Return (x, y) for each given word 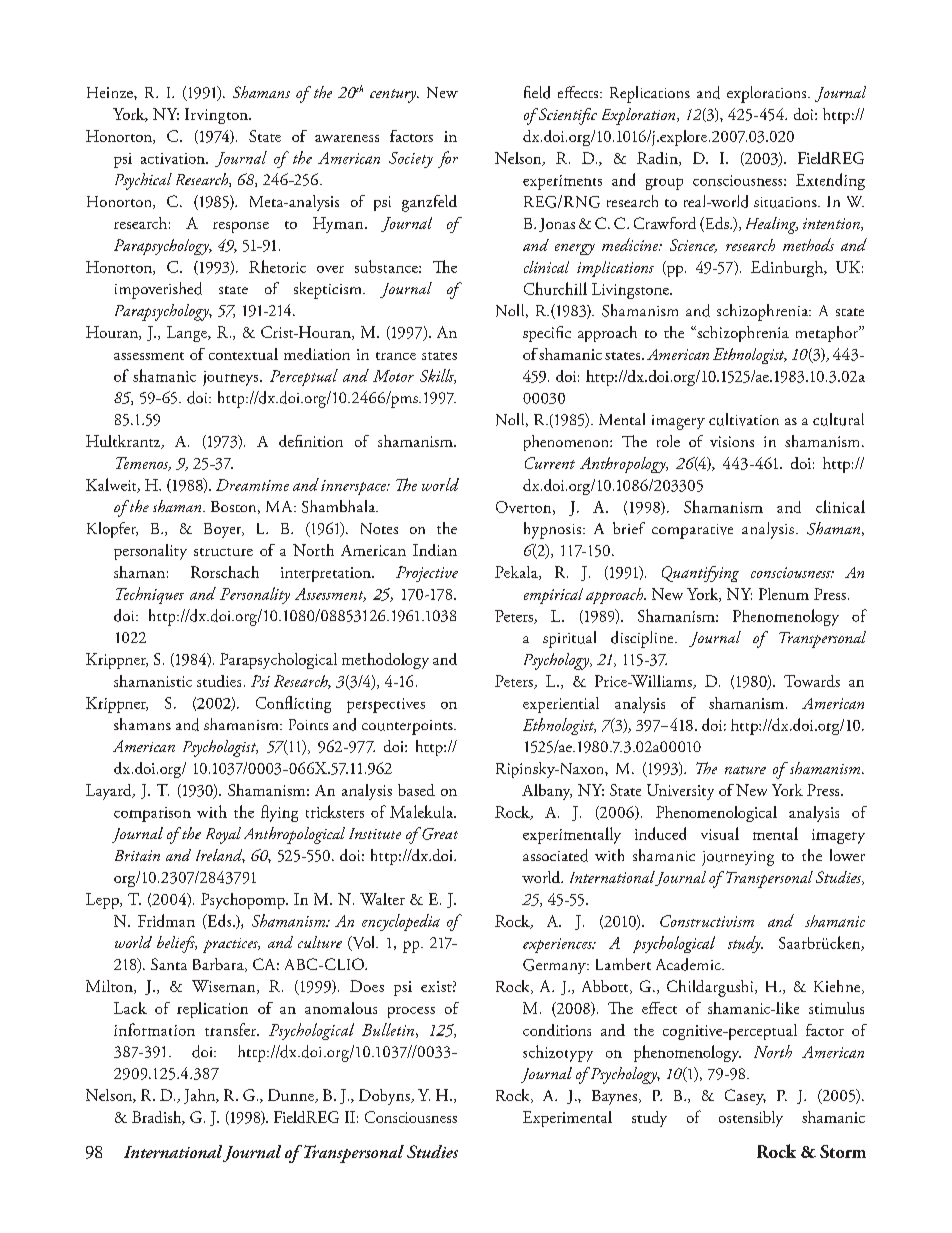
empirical (553, 596)
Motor (393, 376)
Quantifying (700, 574)
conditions (557, 1030)
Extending (830, 181)
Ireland (220, 856)
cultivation (744, 419)
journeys (232, 378)
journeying (738, 858)
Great (439, 833)
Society (411, 160)
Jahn (201, 1096)
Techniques (150, 595)
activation (174, 158)
